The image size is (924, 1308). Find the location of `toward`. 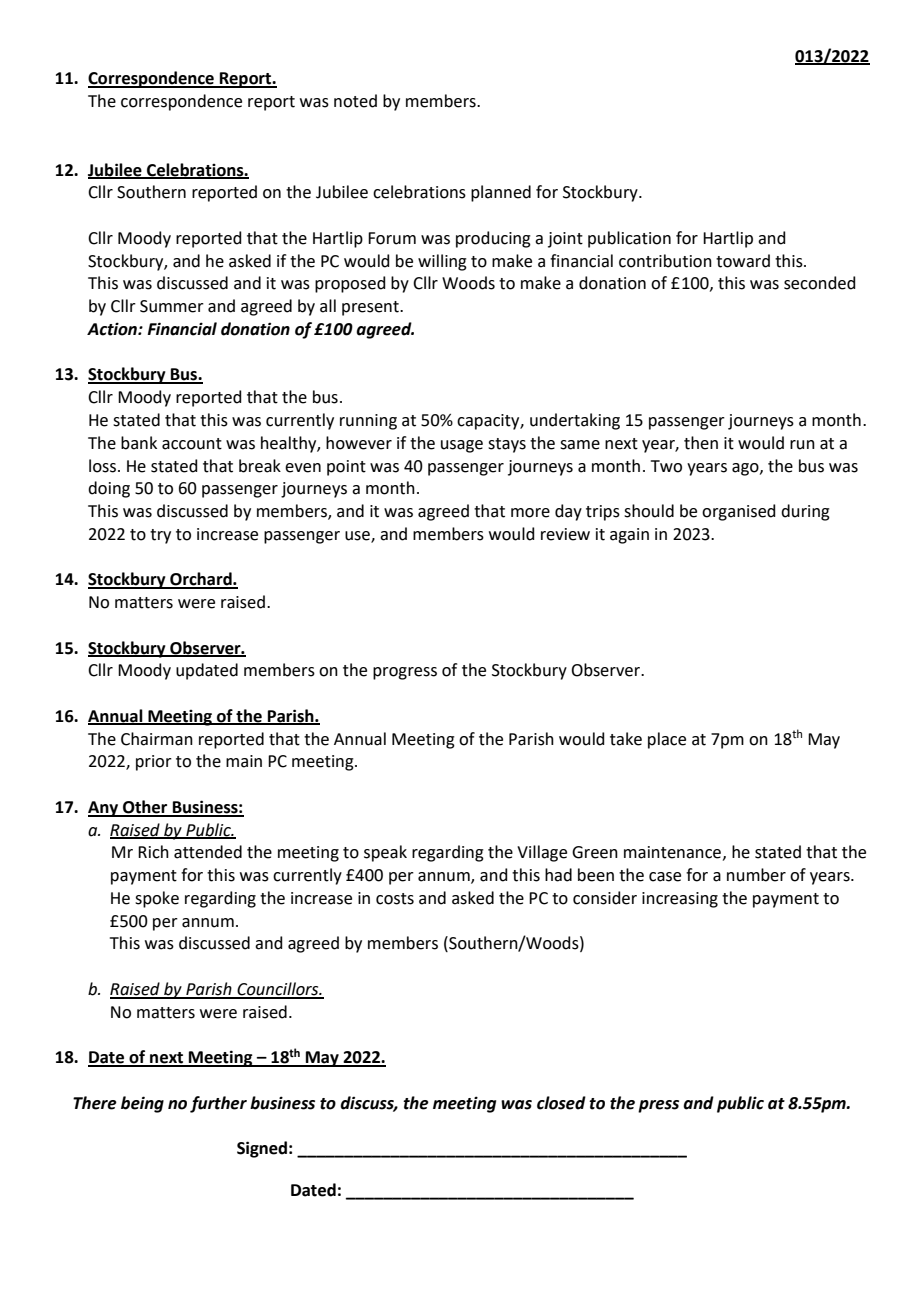

toward is located at coordinates (743, 261).
